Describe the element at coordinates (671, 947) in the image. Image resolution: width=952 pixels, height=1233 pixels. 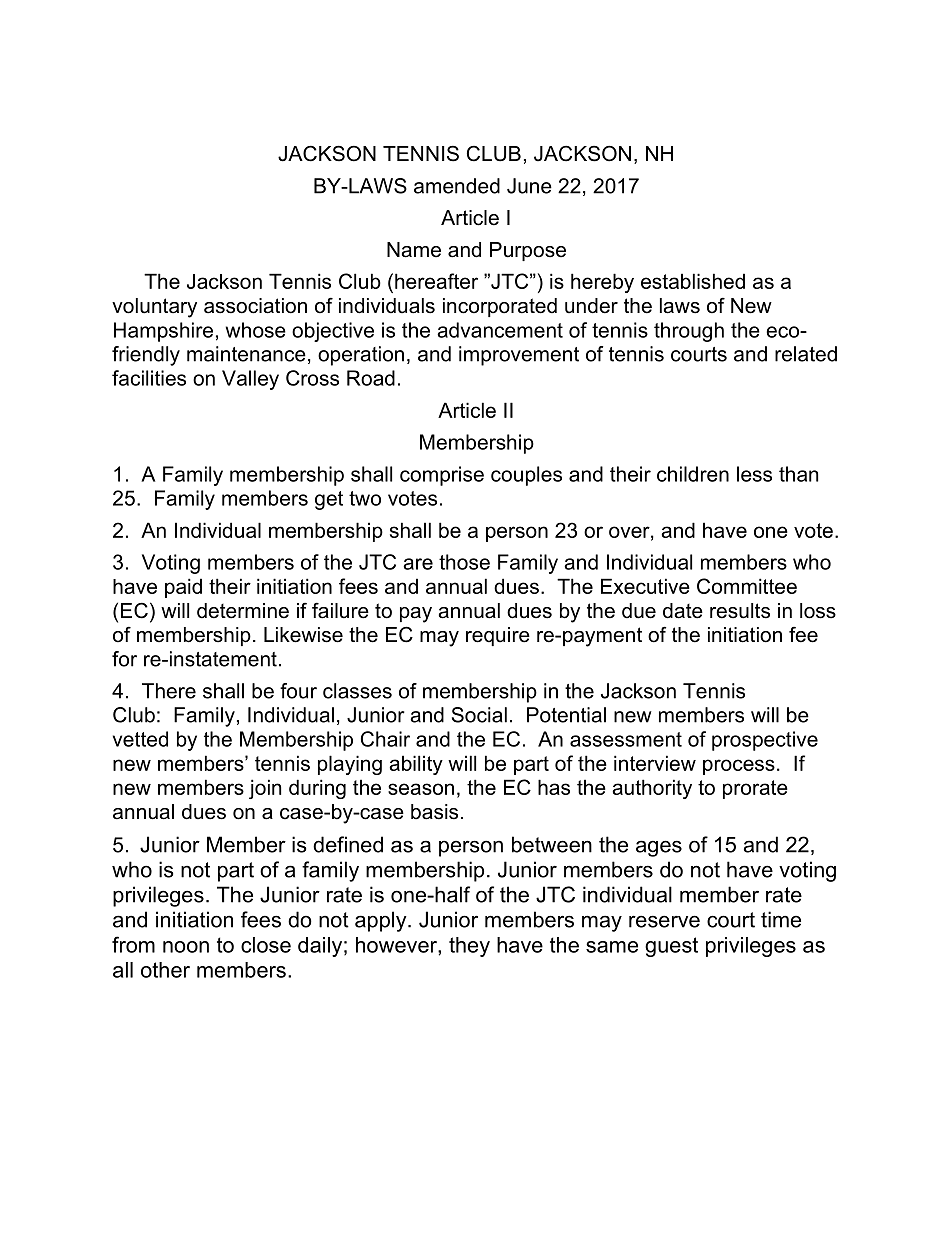
I see `guest` at that location.
